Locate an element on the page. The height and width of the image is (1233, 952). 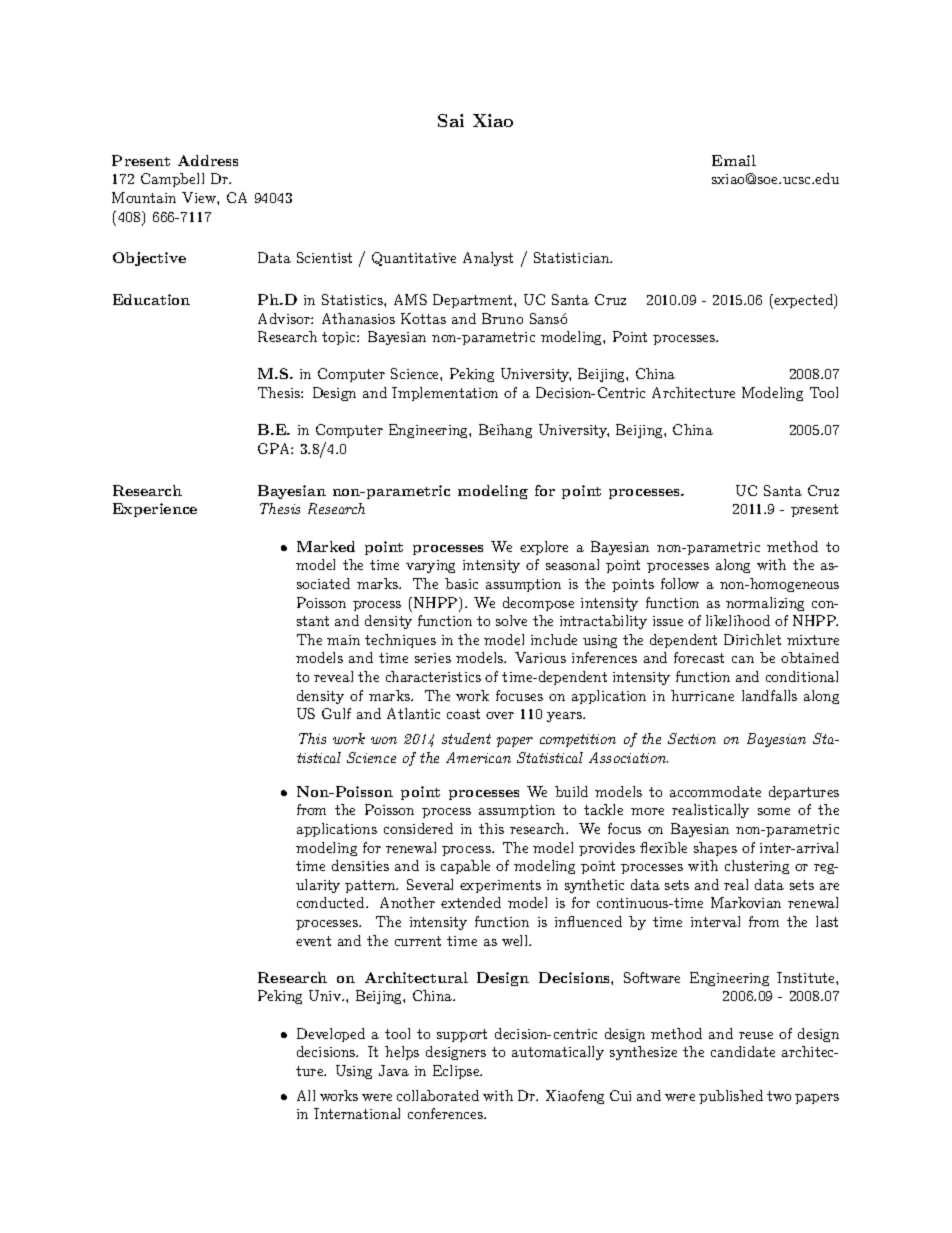
Implementation is located at coordinates (445, 394).
